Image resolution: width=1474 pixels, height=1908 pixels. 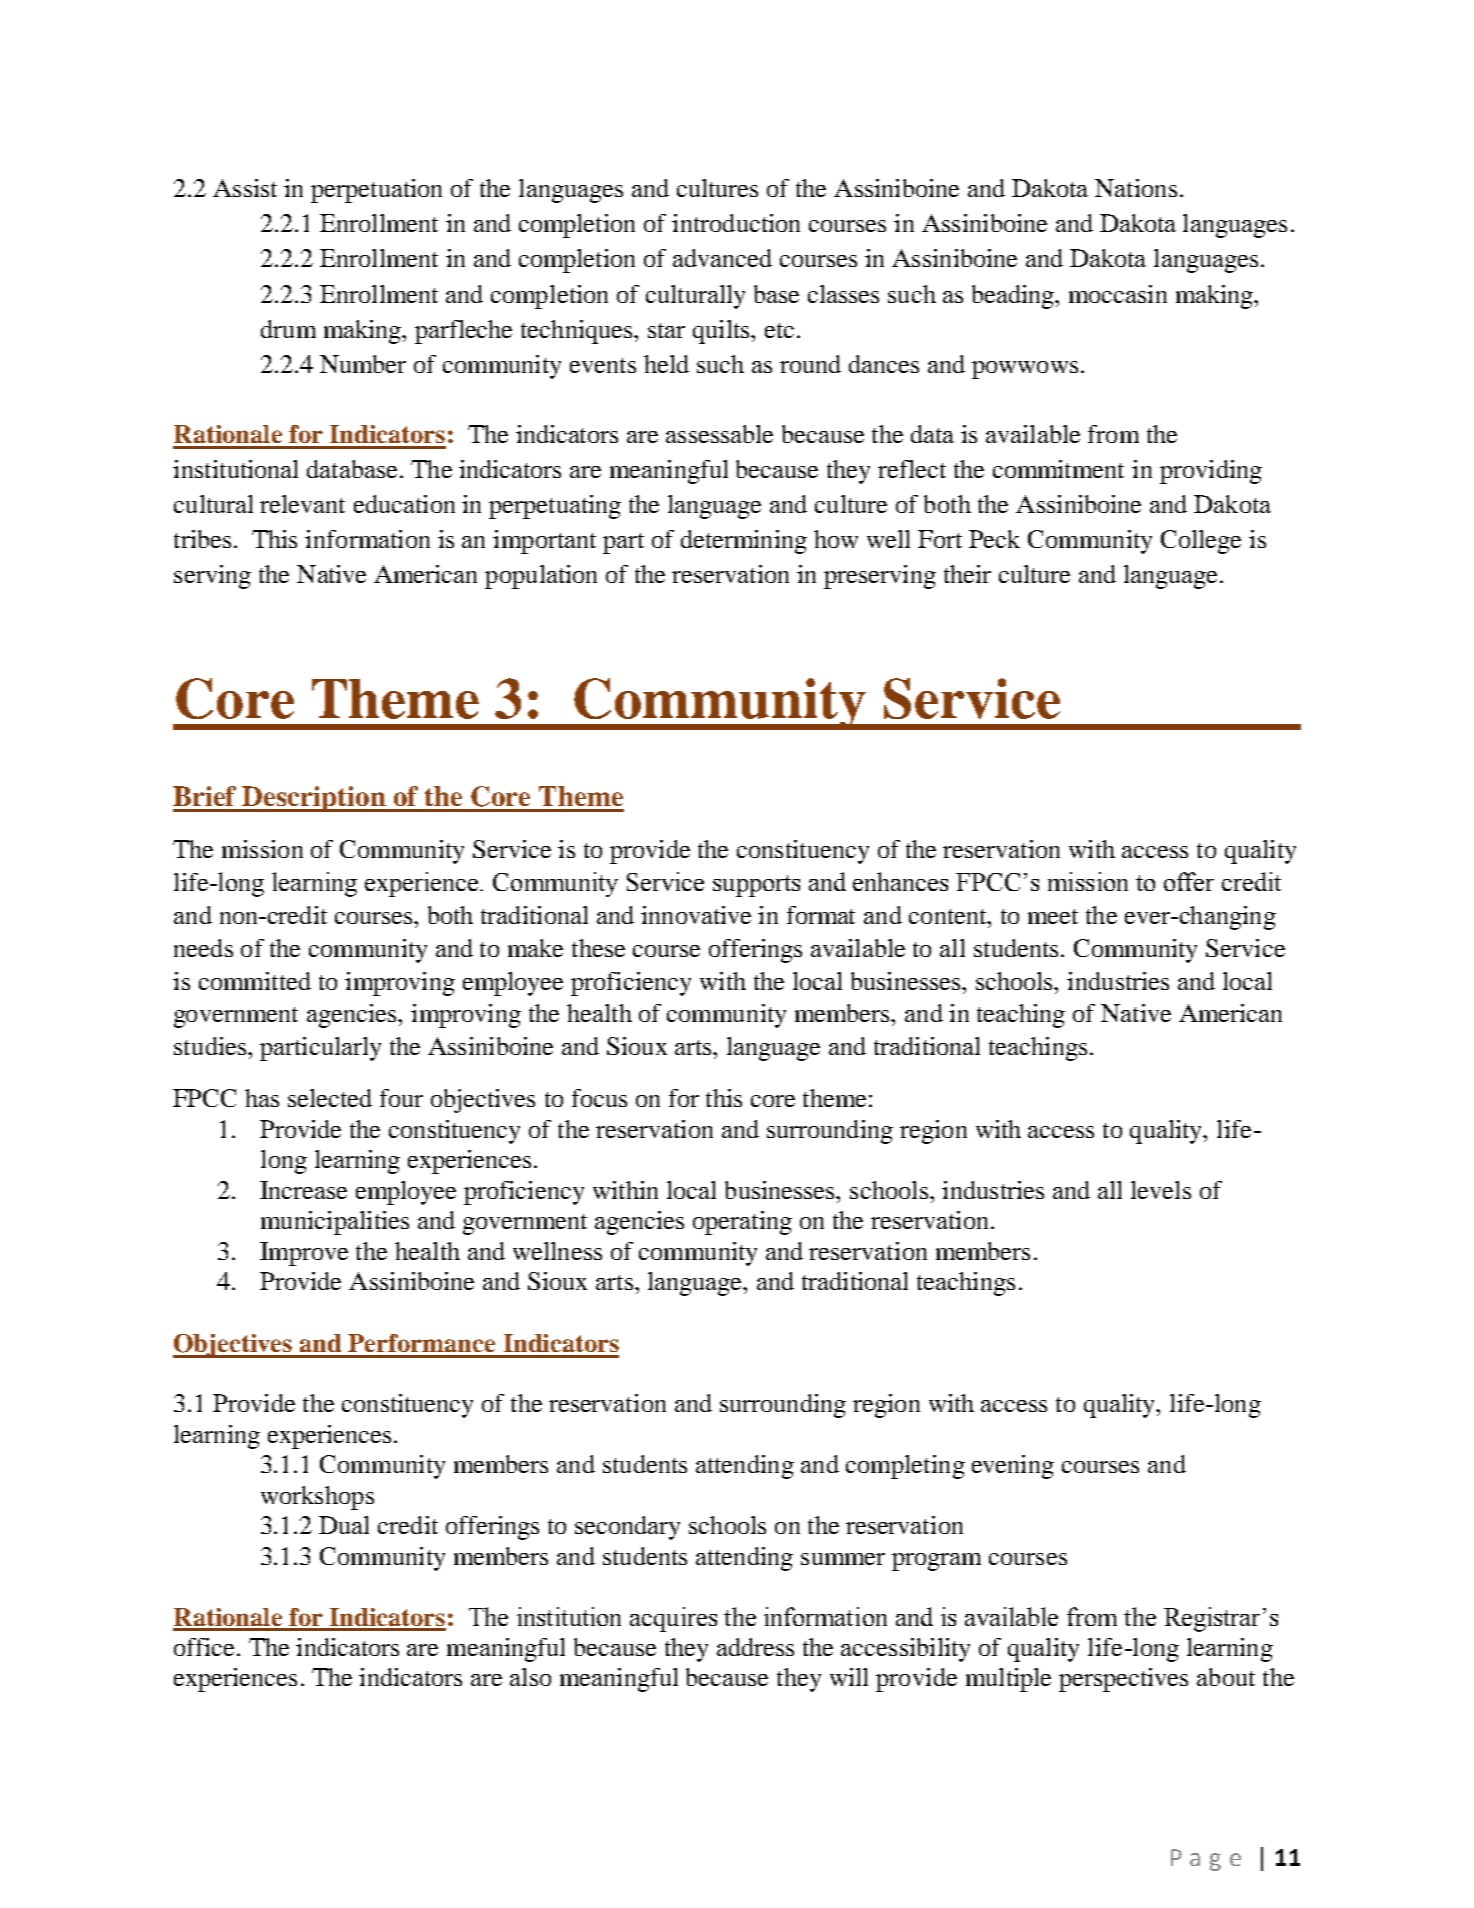 What do you see at coordinates (696, 915) in the image?
I see `innovative` at bounding box center [696, 915].
